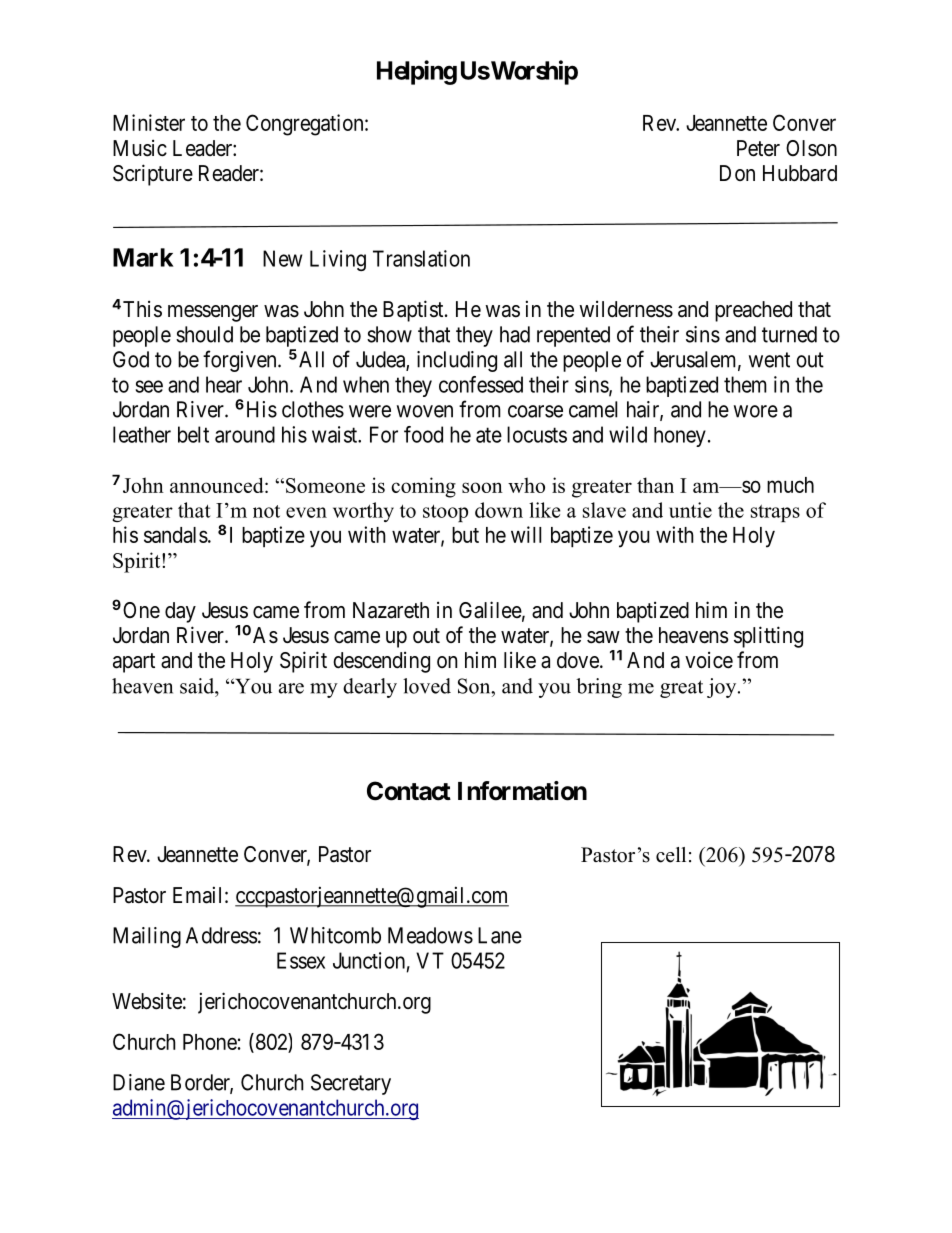  I want to click on Scripture, so click(153, 175).
